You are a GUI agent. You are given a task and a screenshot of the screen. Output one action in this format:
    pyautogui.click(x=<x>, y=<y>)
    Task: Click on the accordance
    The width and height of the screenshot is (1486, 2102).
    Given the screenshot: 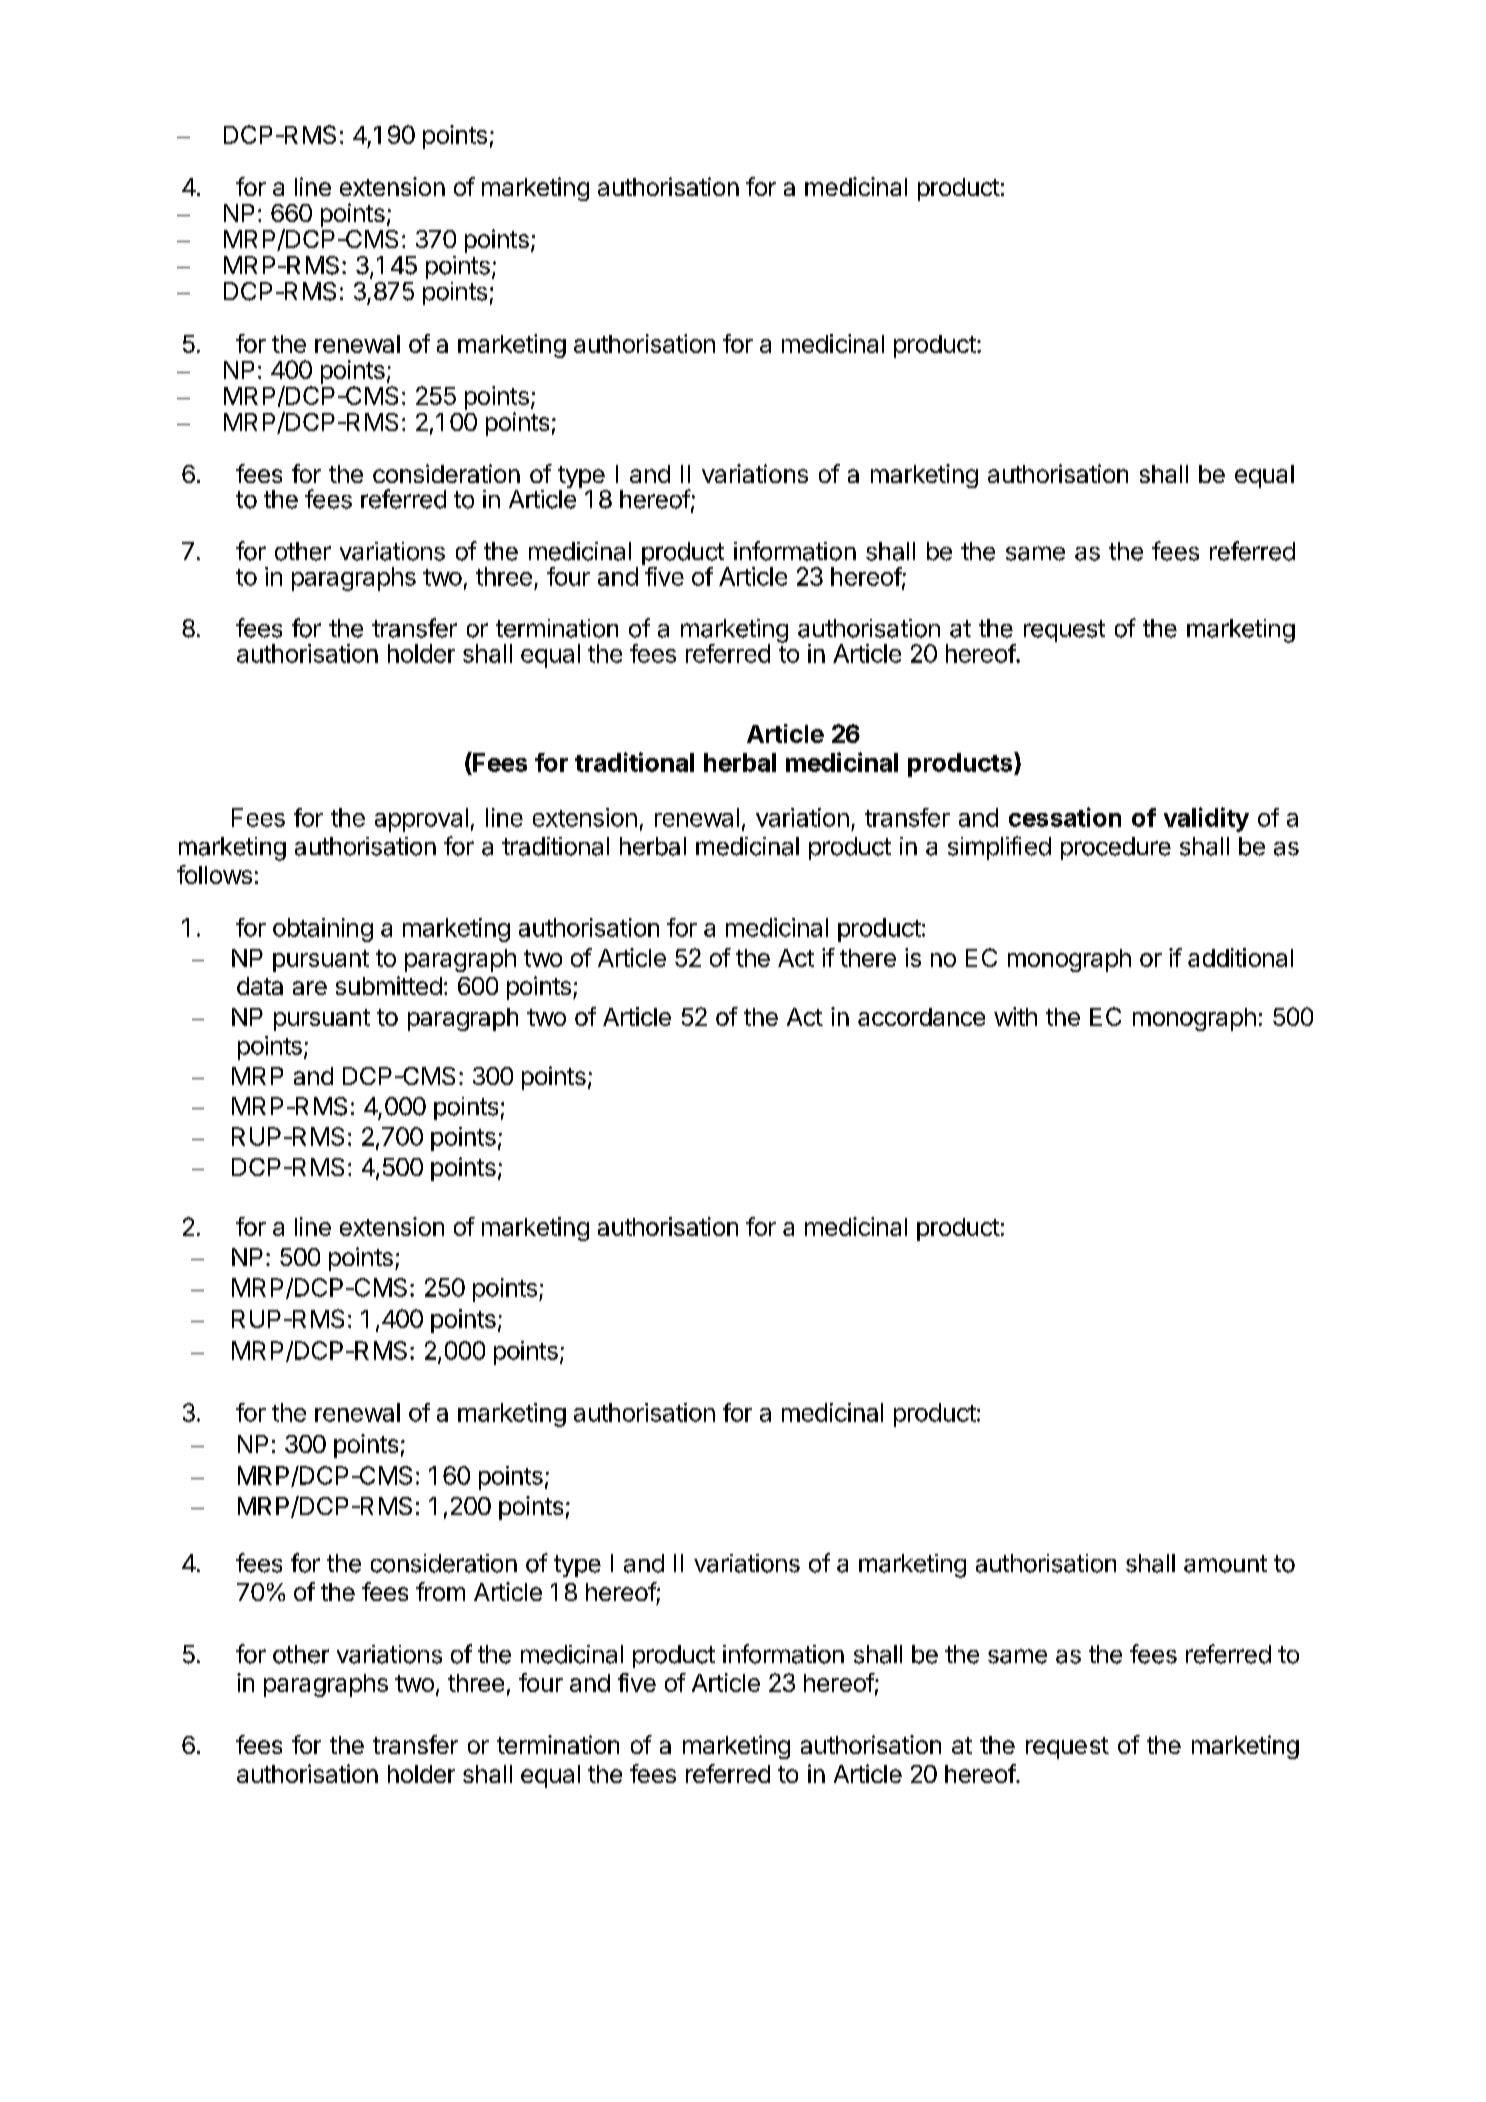 What is the action you would take?
    pyautogui.click(x=921, y=1017)
